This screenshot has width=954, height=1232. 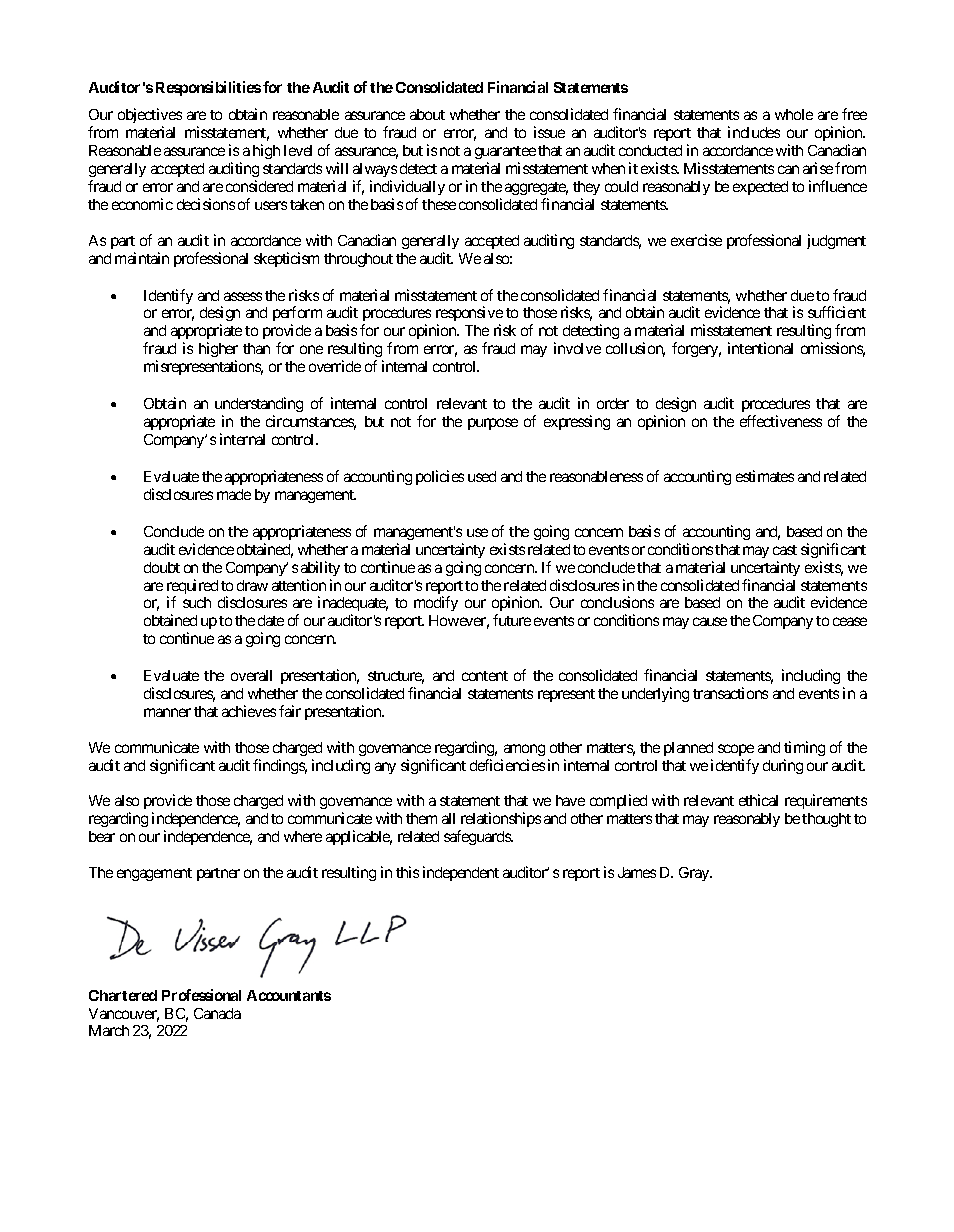 I want to click on transactions, so click(x=730, y=693).
